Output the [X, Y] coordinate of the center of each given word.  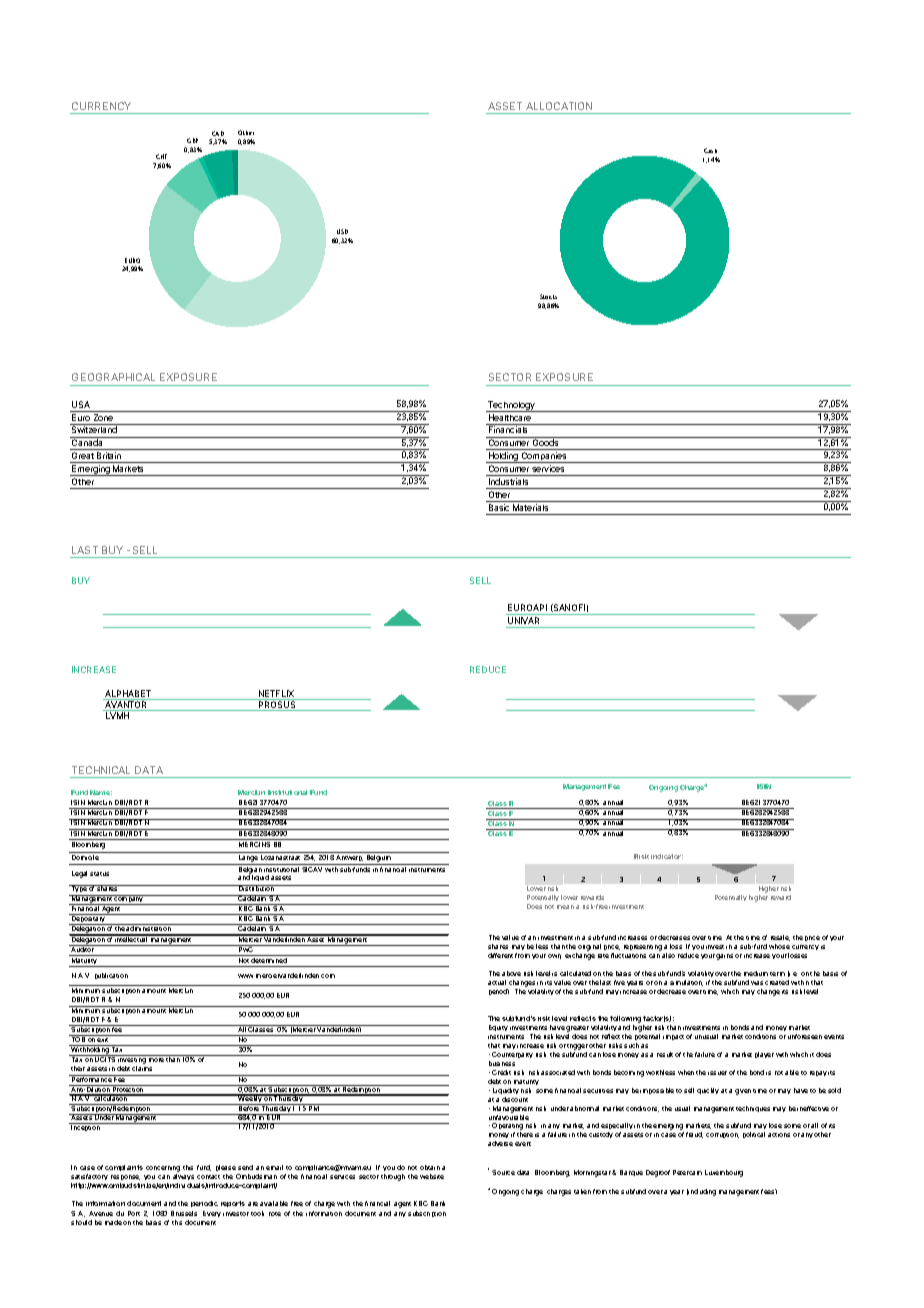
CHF [161, 156]
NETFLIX [276, 695]
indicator [667, 856]
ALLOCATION [559, 108]
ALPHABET [128, 695]
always [183, 1177]
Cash [710, 150]
